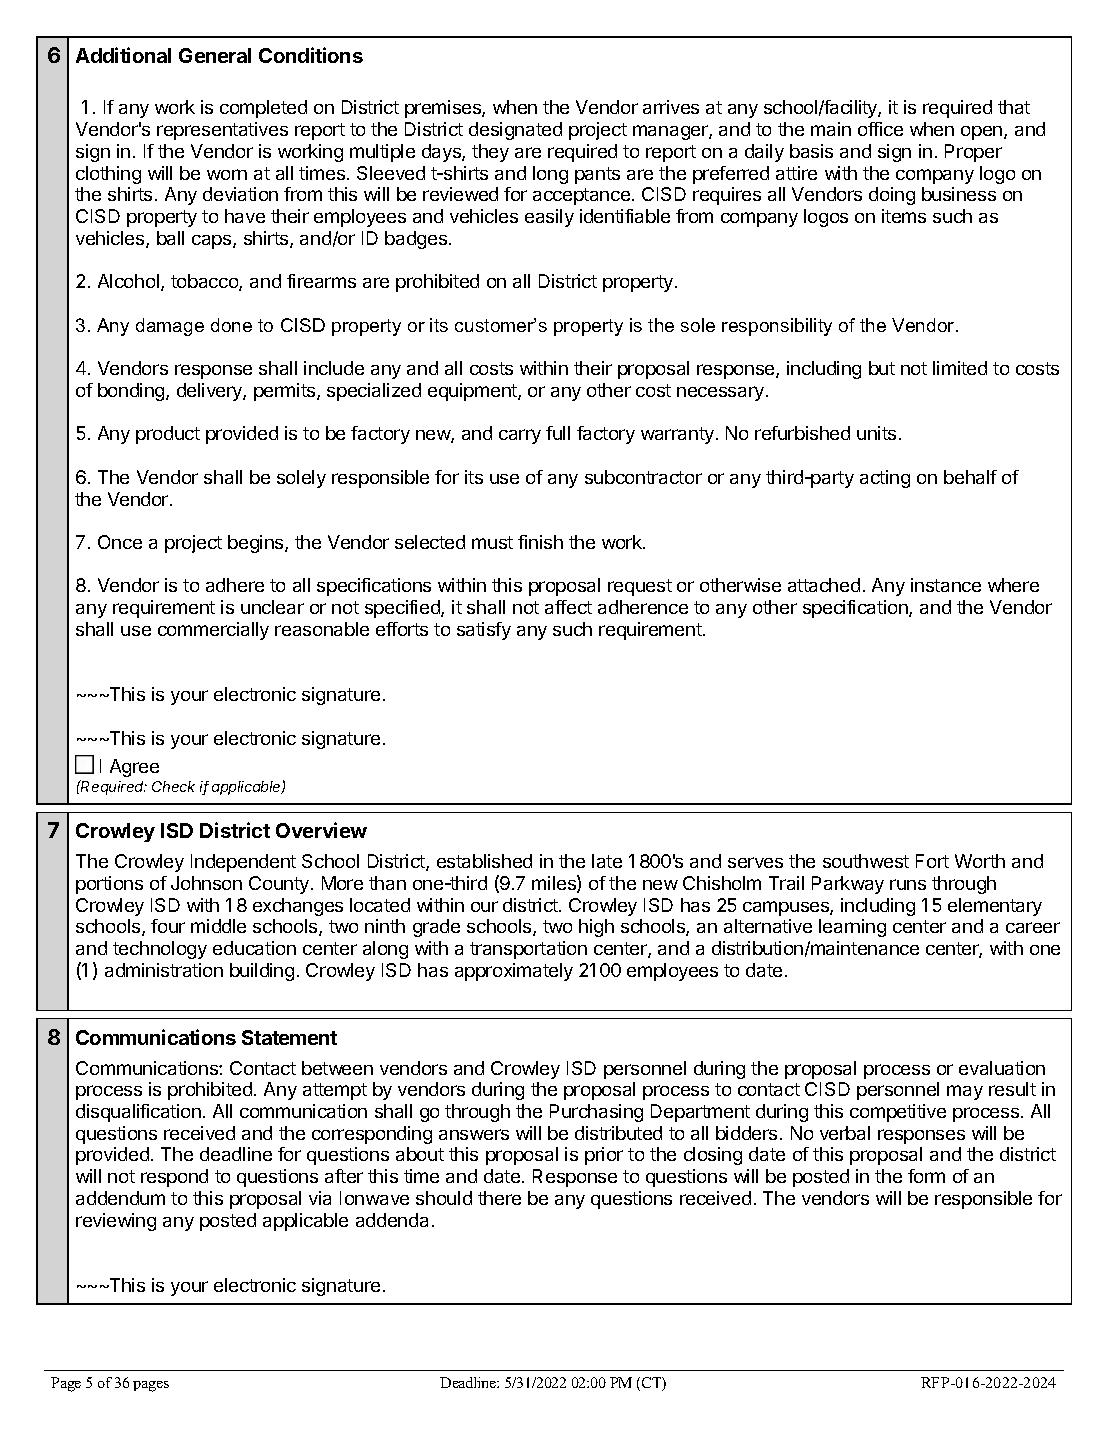 This screenshot has width=1108, height=1434. Describe the element at coordinates (120, 1198) in the screenshot. I see `addendum` at that location.
